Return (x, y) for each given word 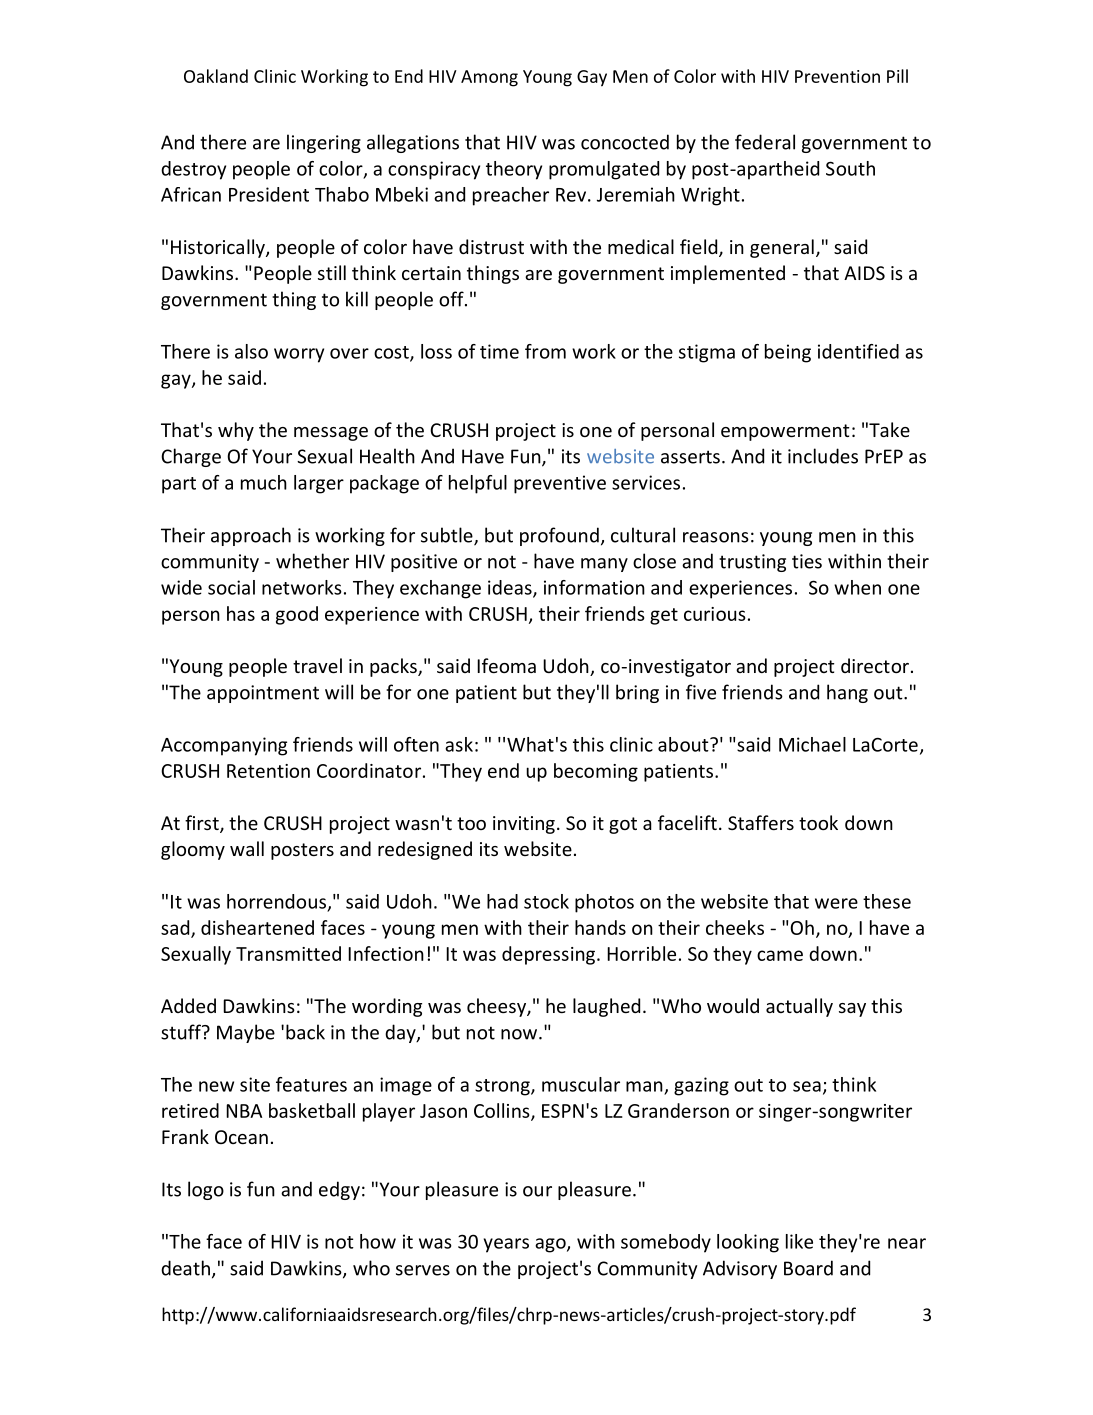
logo (206, 1190)
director (875, 665)
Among (489, 78)
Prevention (837, 76)
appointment (263, 694)
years (506, 1245)
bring (637, 693)
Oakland (216, 76)
